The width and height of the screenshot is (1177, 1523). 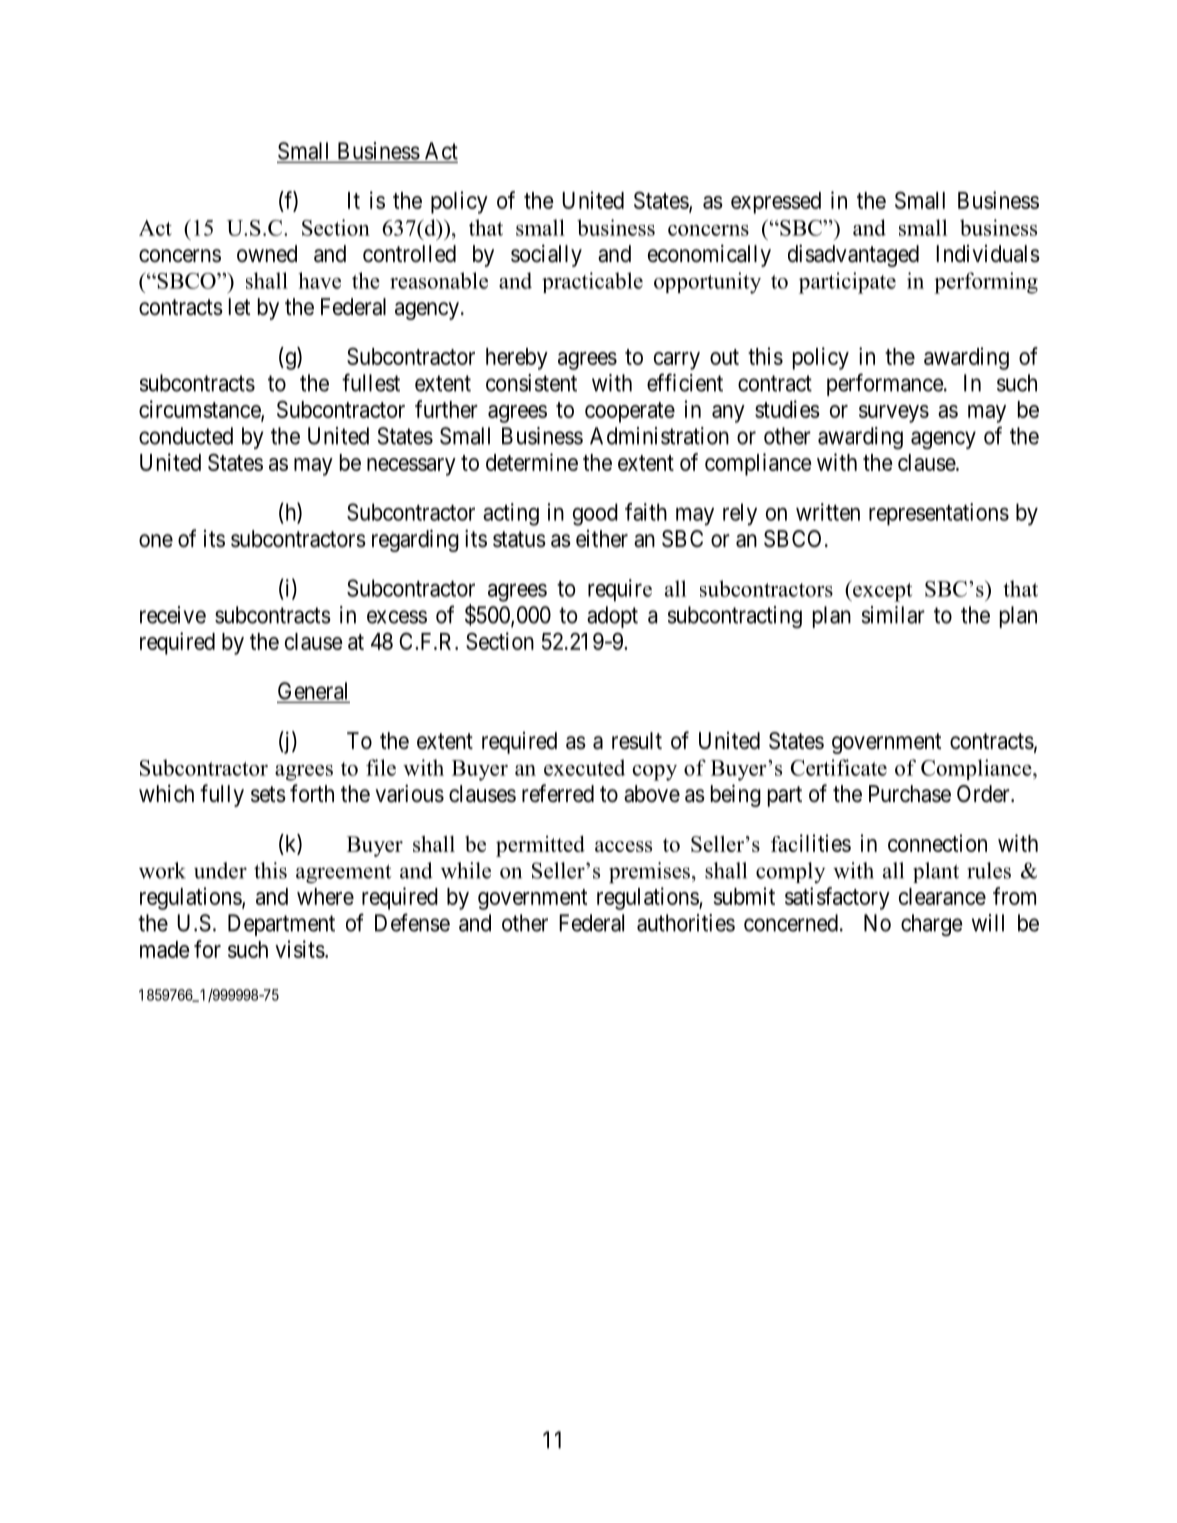 I want to click on disadvantaged, so click(x=853, y=255).
